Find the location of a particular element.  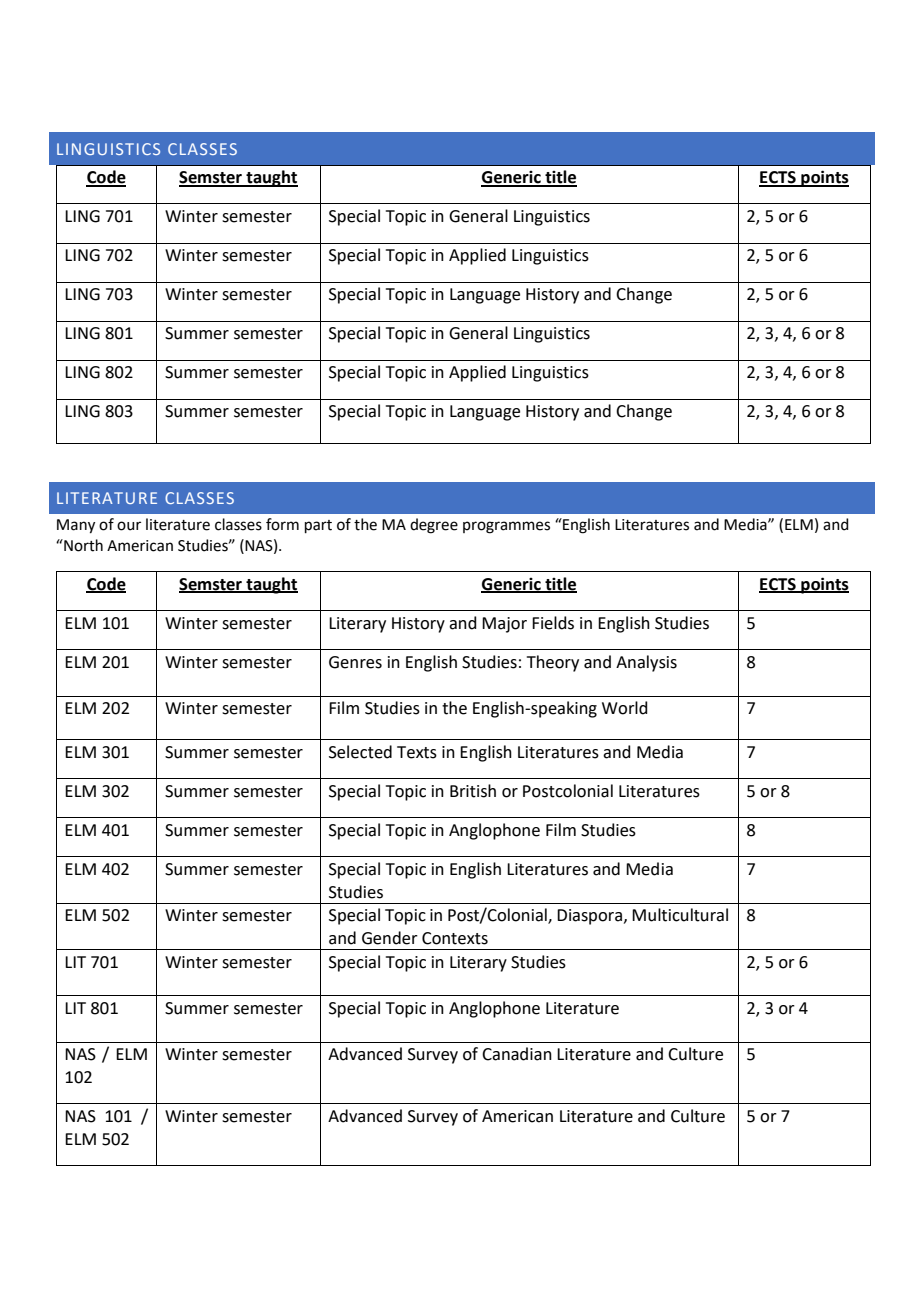

programmes is located at coordinates (506, 527).
